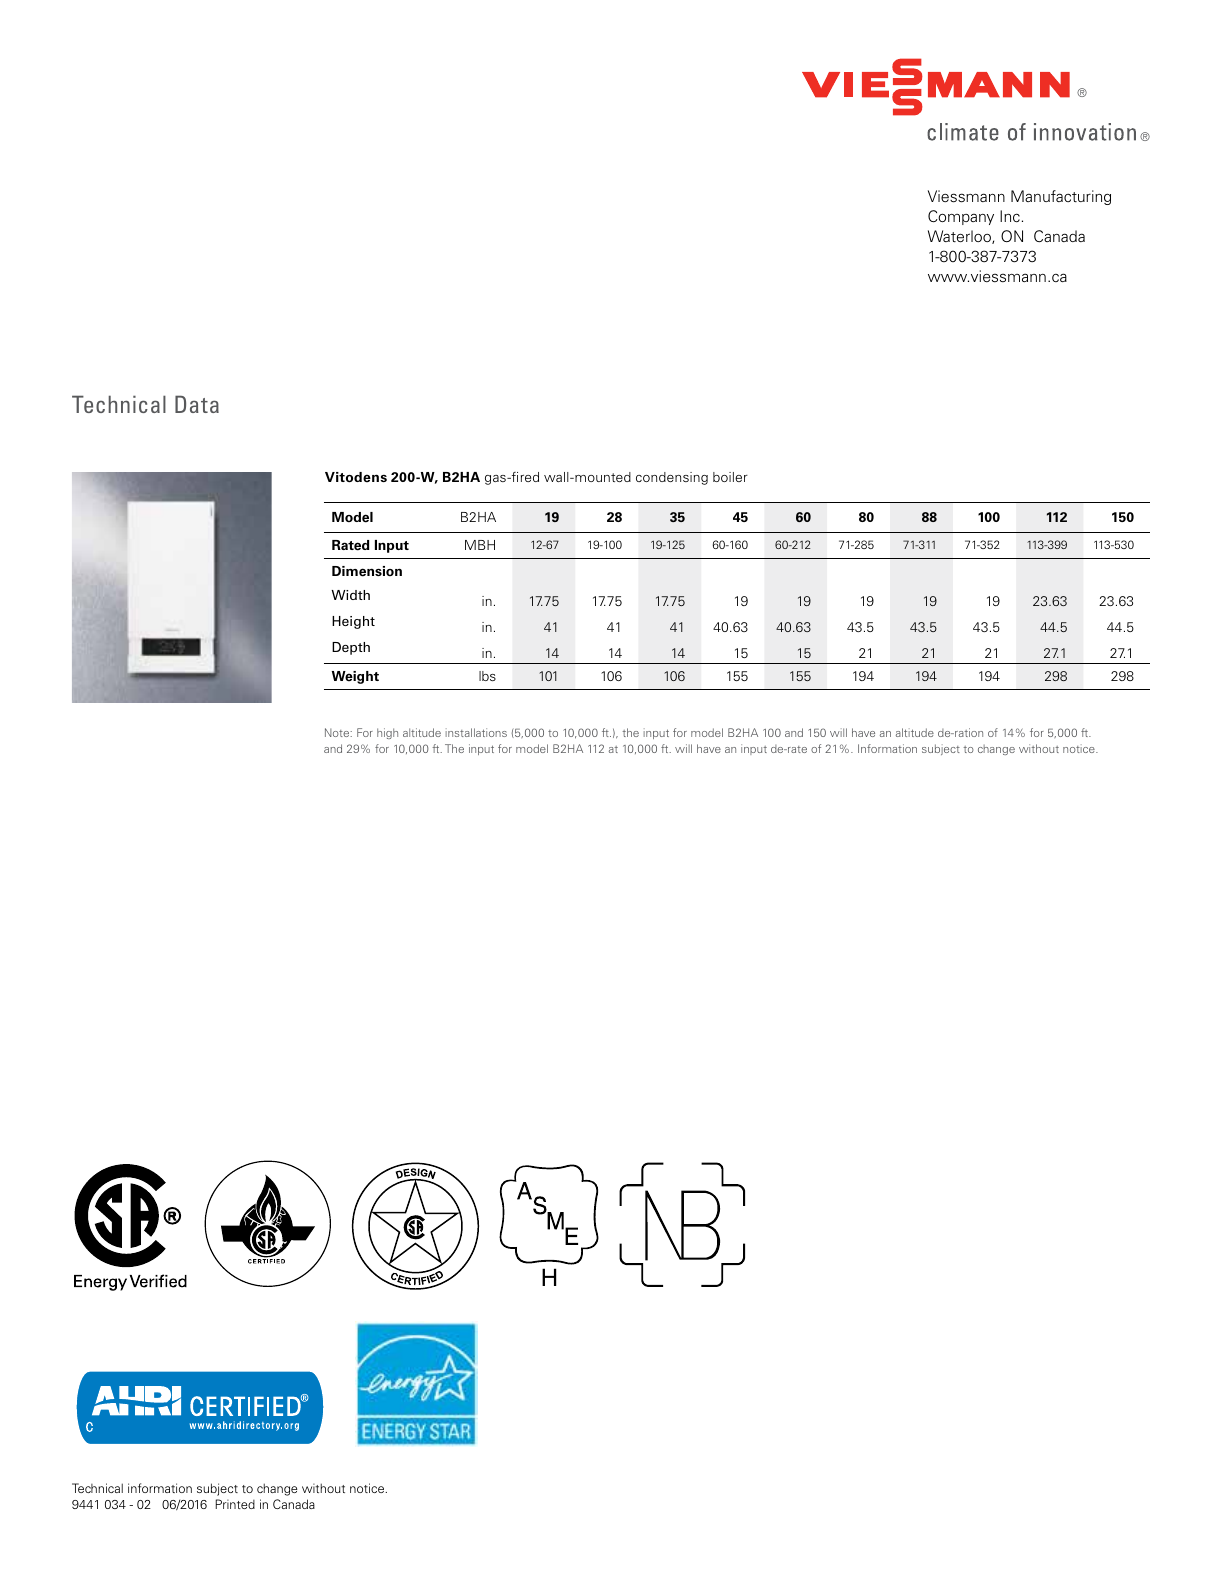 The width and height of the page is (1222, 1582). I want to click on Waterloo, so click(960, 237).
